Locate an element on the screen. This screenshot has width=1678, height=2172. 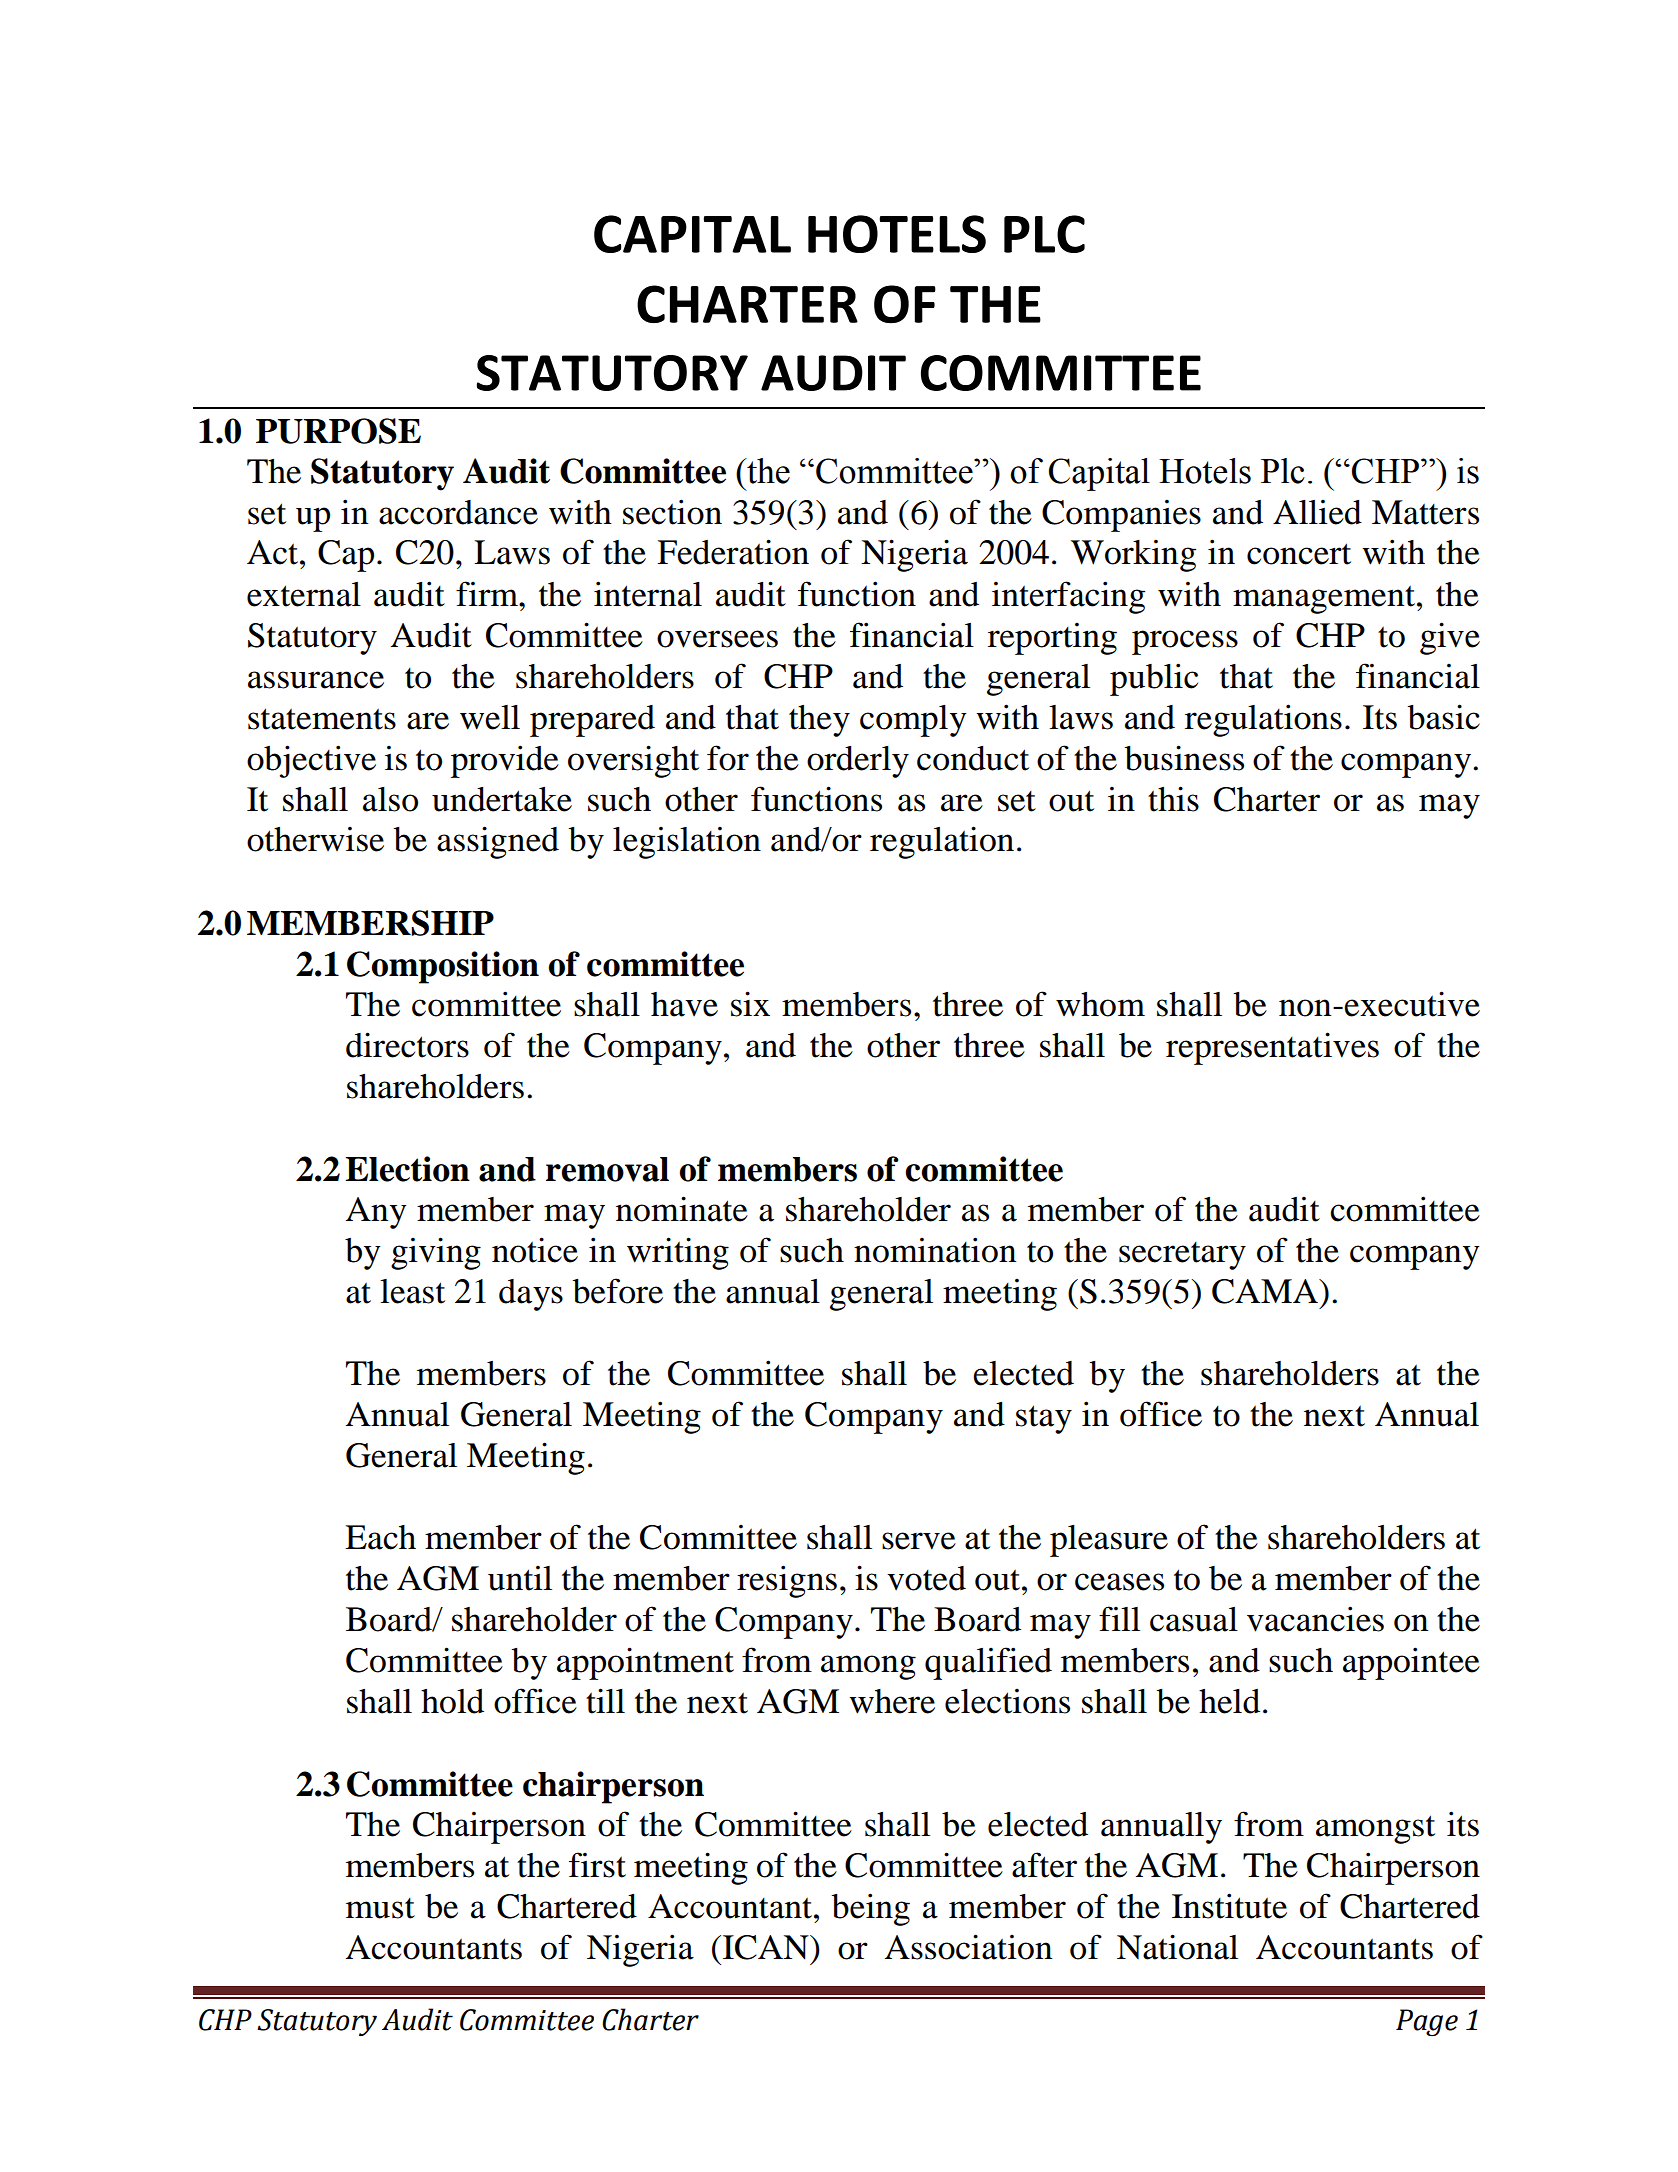
Each is located at coordinates (380, 1537).
